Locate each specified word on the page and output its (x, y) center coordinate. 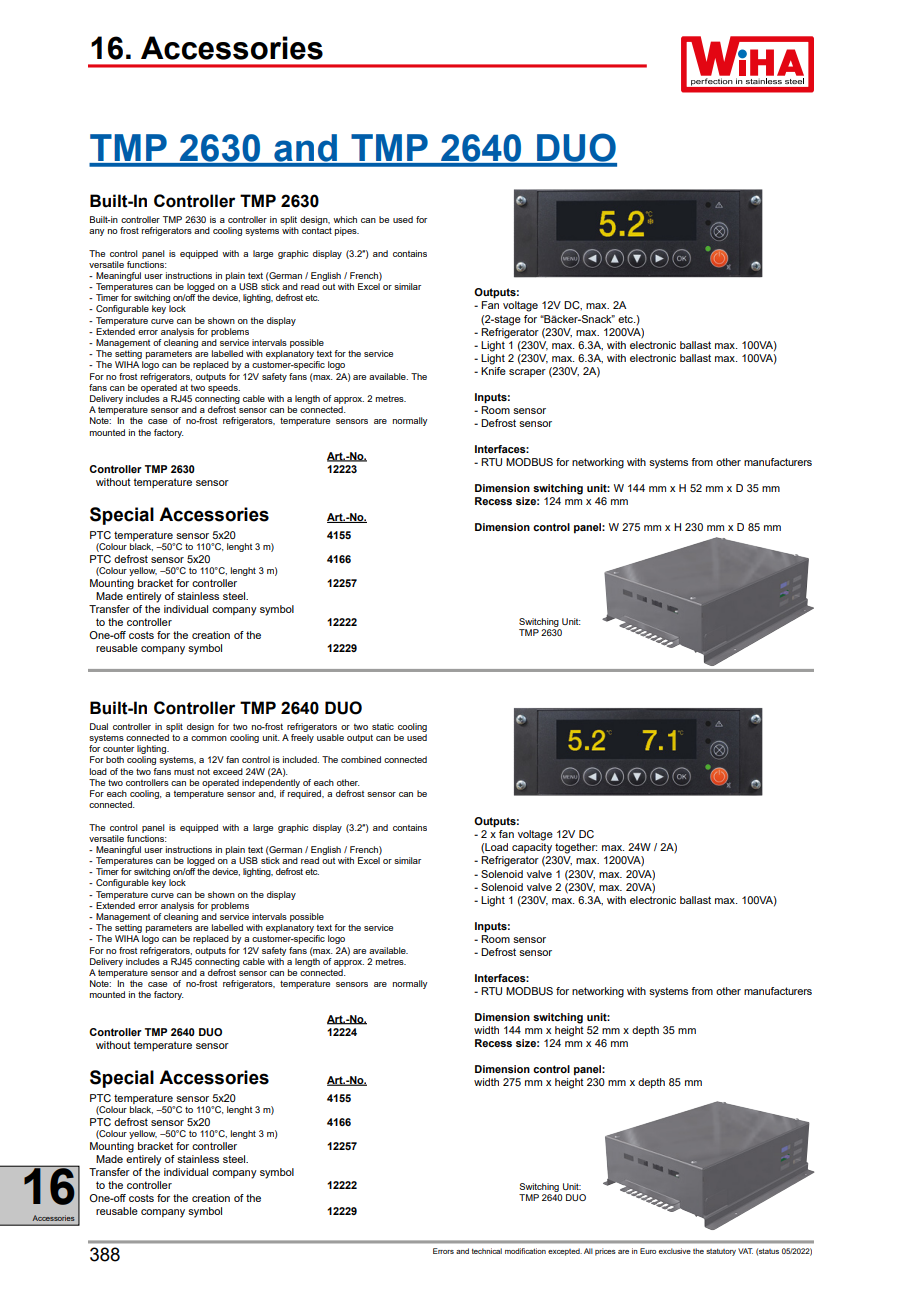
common (209, 738)
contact (317, 230)
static (383, 726)
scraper (527, 373)
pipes (347, 231)
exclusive (675, 1251)
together (576, 848)
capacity (532, 848)
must (184, 772)
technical (487, 1251)
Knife (493, 369)
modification (525, 1251)
